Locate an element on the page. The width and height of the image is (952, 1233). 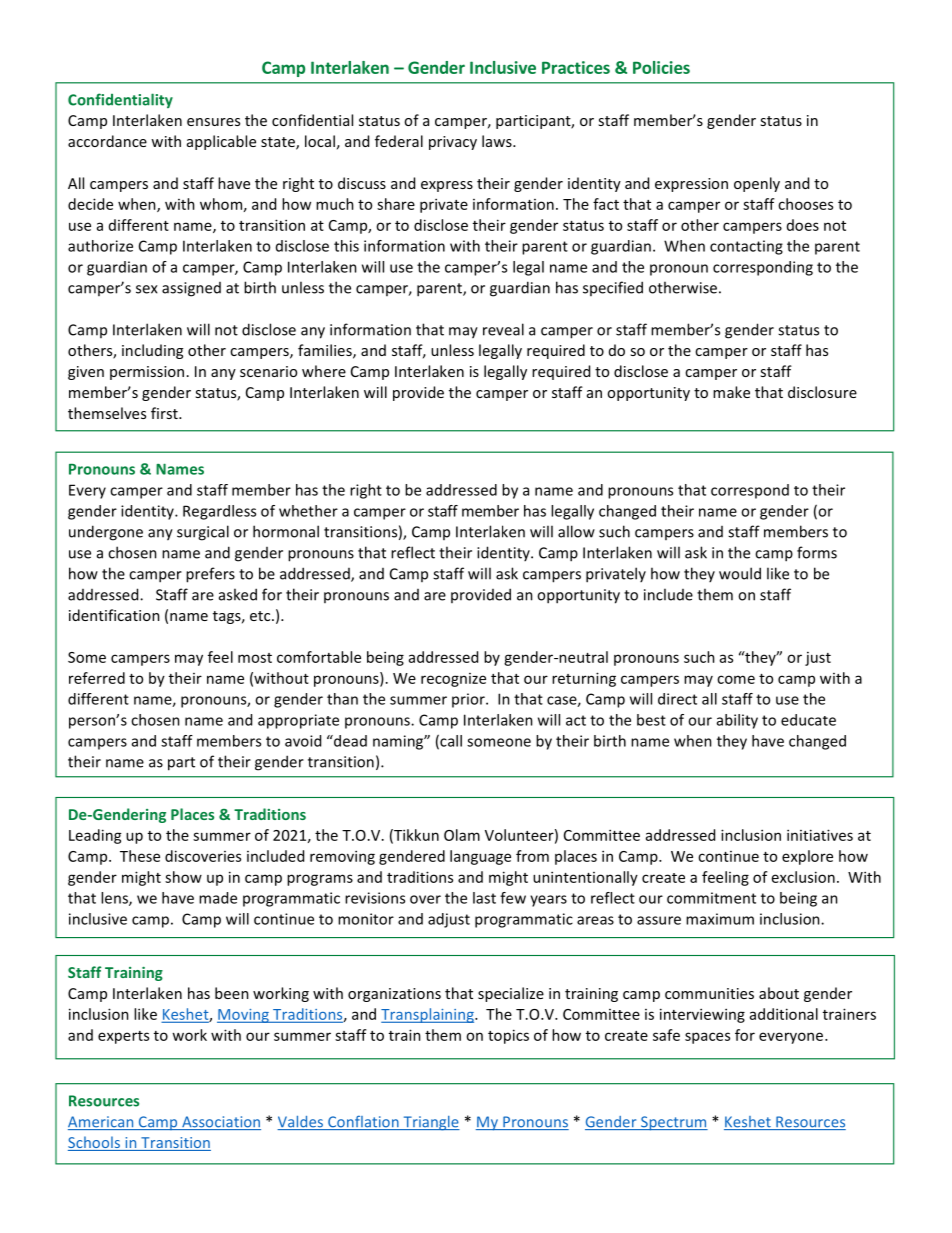
Olam is located at coordinates (462, 835).
